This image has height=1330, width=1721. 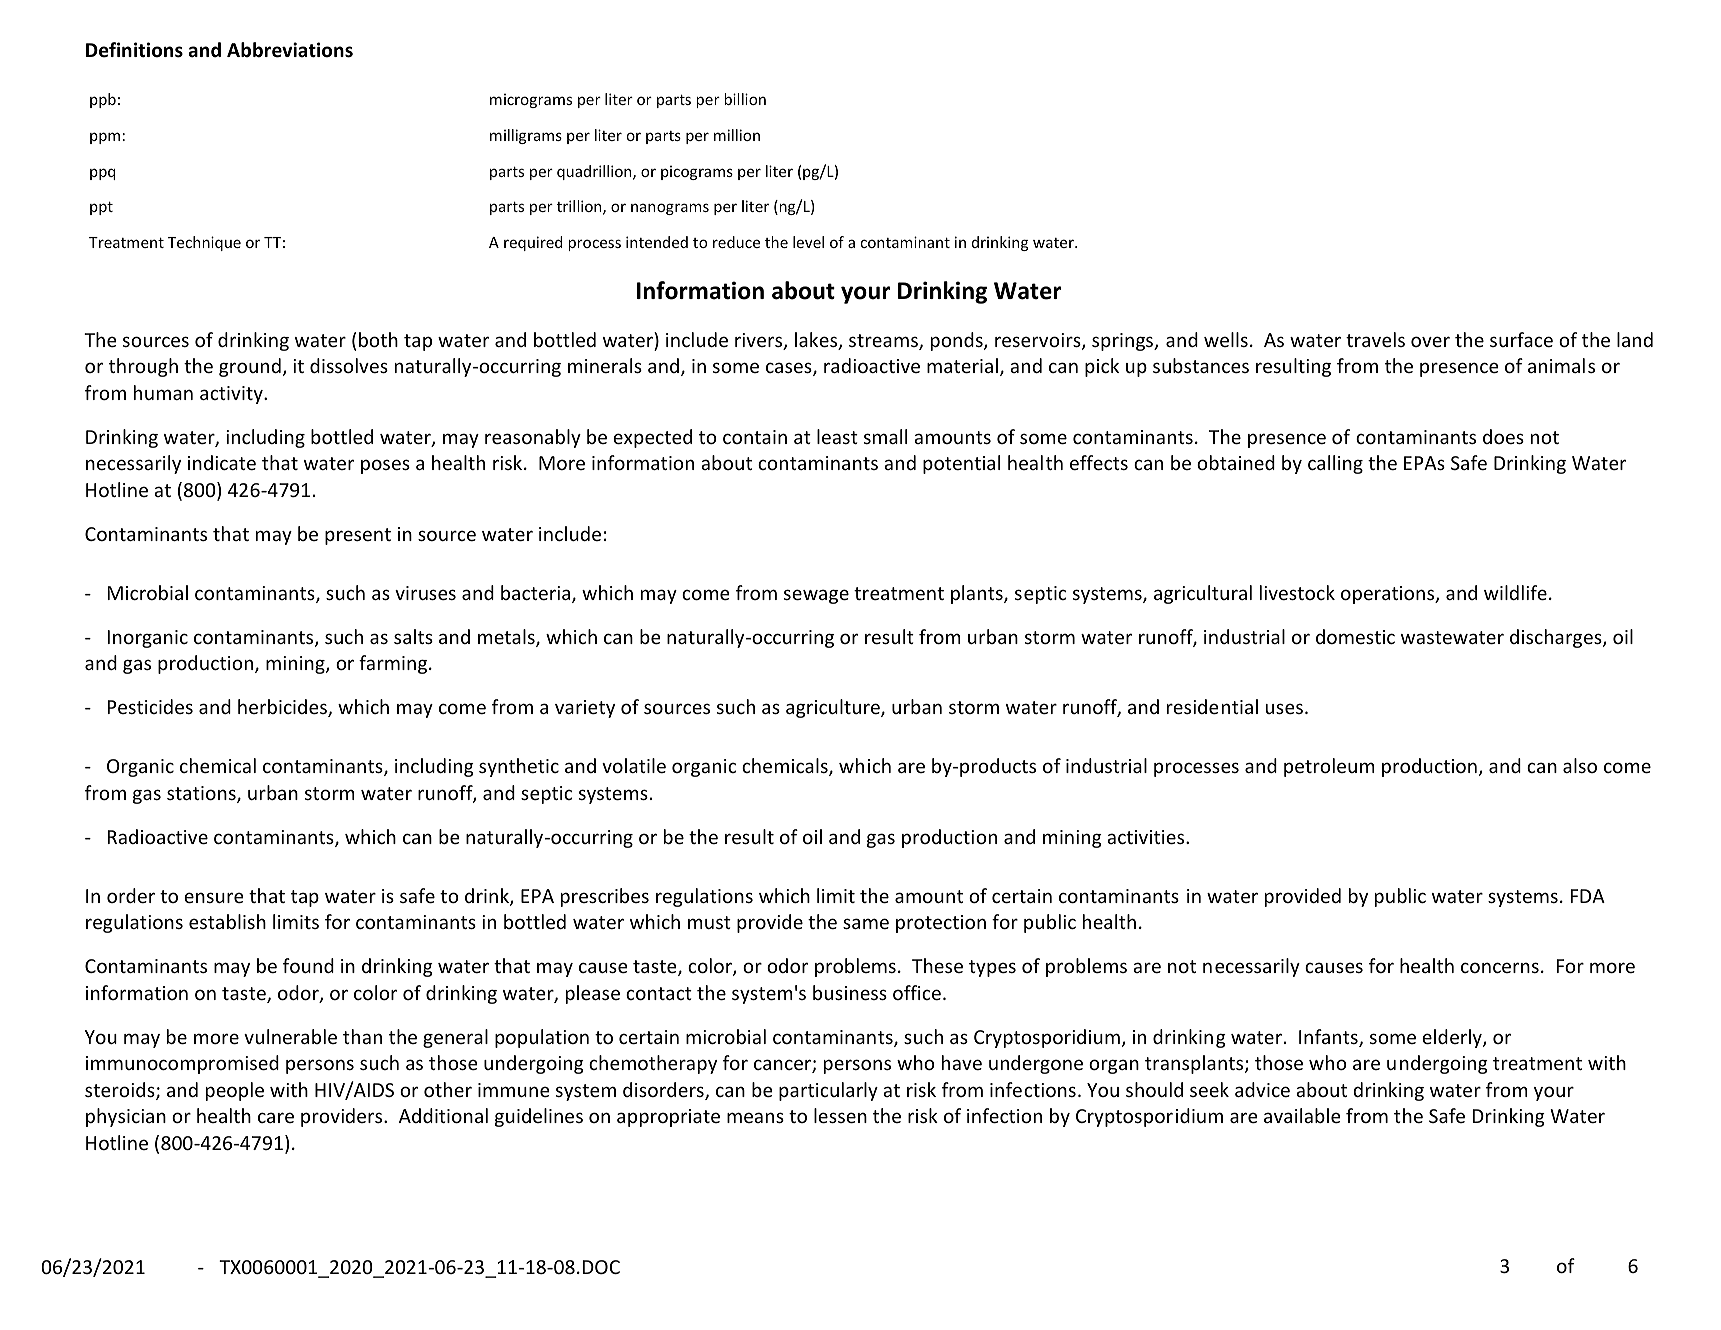 I want to click on wildlife, so click(x=1515, y=592).
